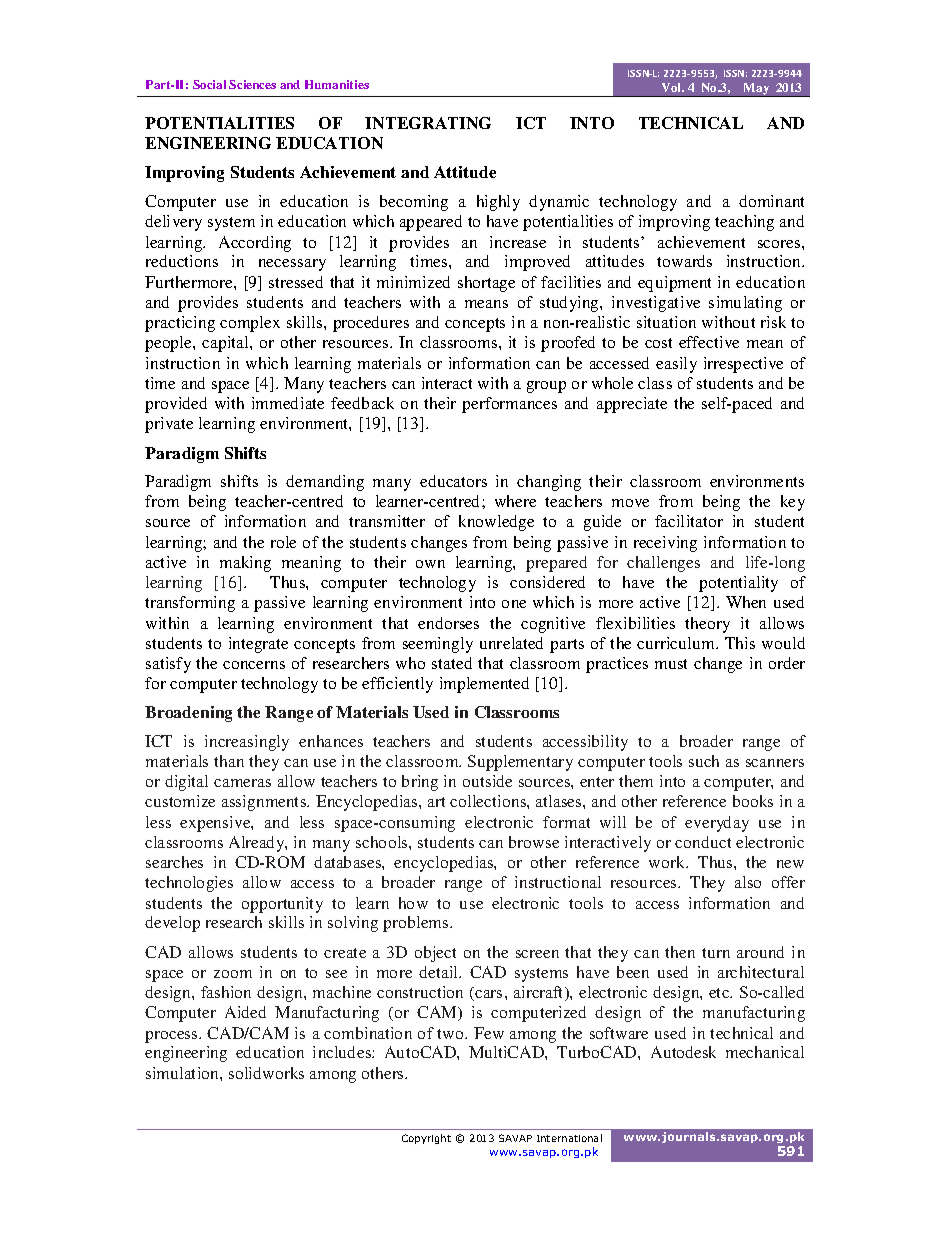 The image size is (952, 1233). I want to click on Copyright, so click(426, 1139).
